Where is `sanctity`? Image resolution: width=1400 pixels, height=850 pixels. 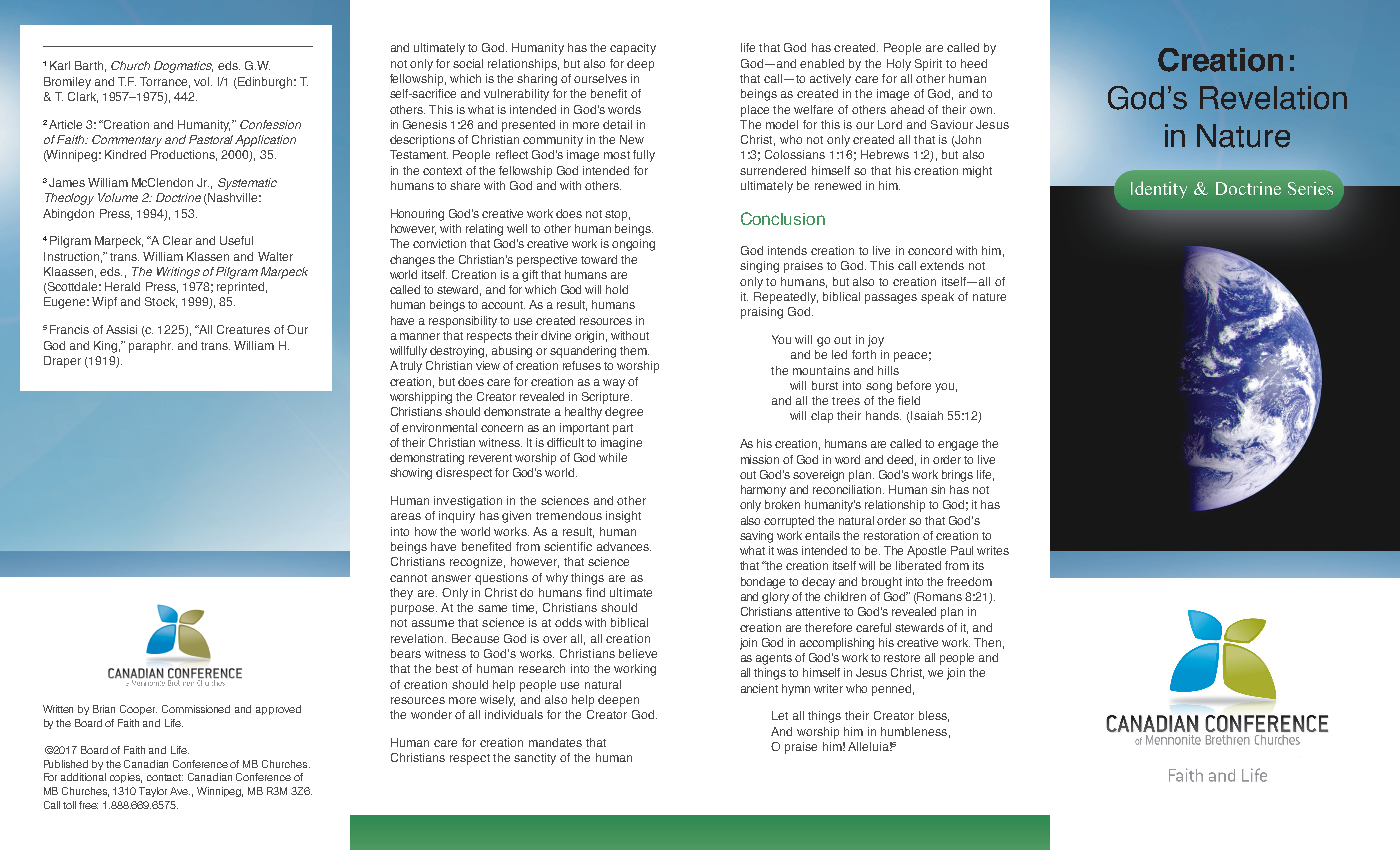 sanctity is located at coordinates (535, 759).
